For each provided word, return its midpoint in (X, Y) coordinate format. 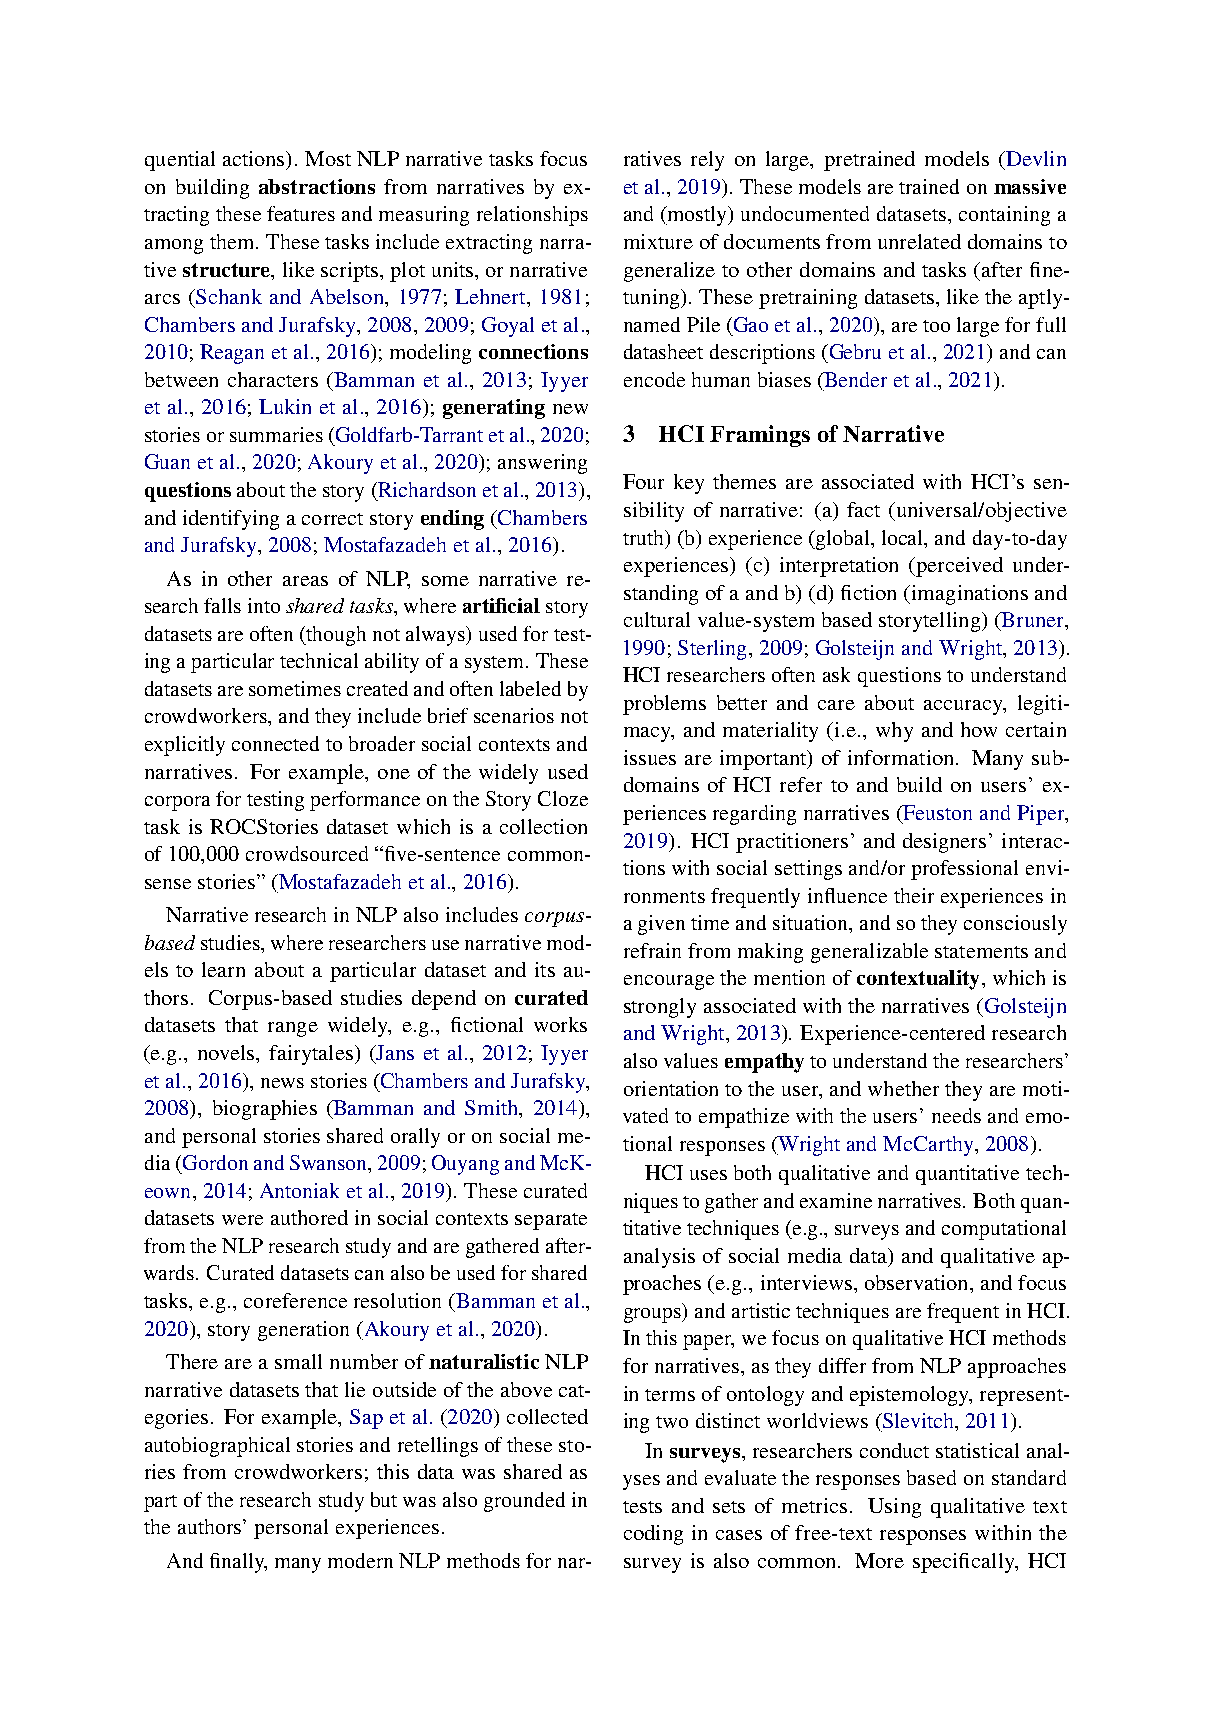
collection (543, 826)
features (301, 213)
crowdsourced (307, 853)
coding (653, 1535)
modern (360, 1560)
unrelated (919, 241)
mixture (658, 241)
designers (944, 843)
